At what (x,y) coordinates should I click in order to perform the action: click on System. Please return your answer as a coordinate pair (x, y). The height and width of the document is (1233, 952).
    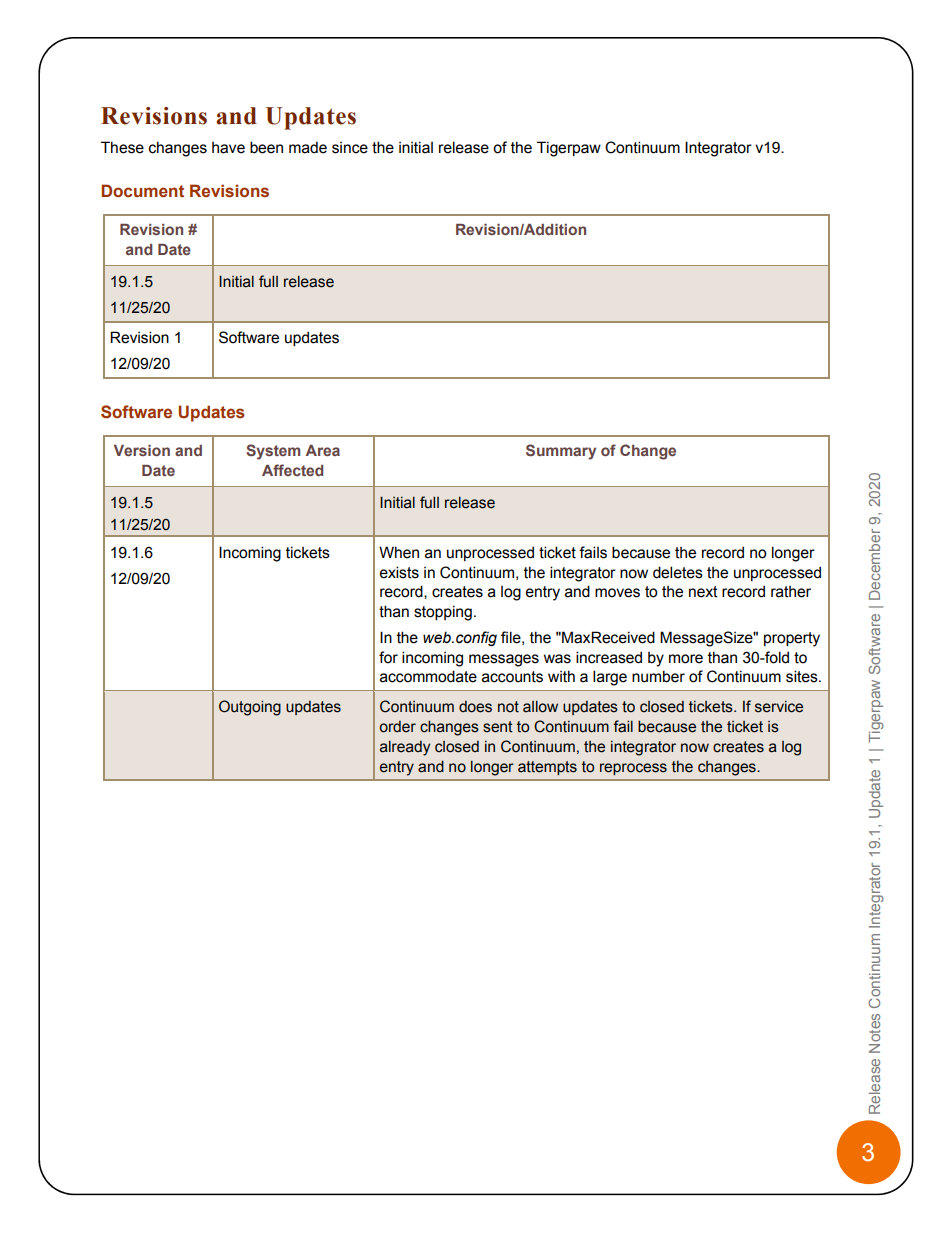
    Looking at the image, I should click on (273, 452).
